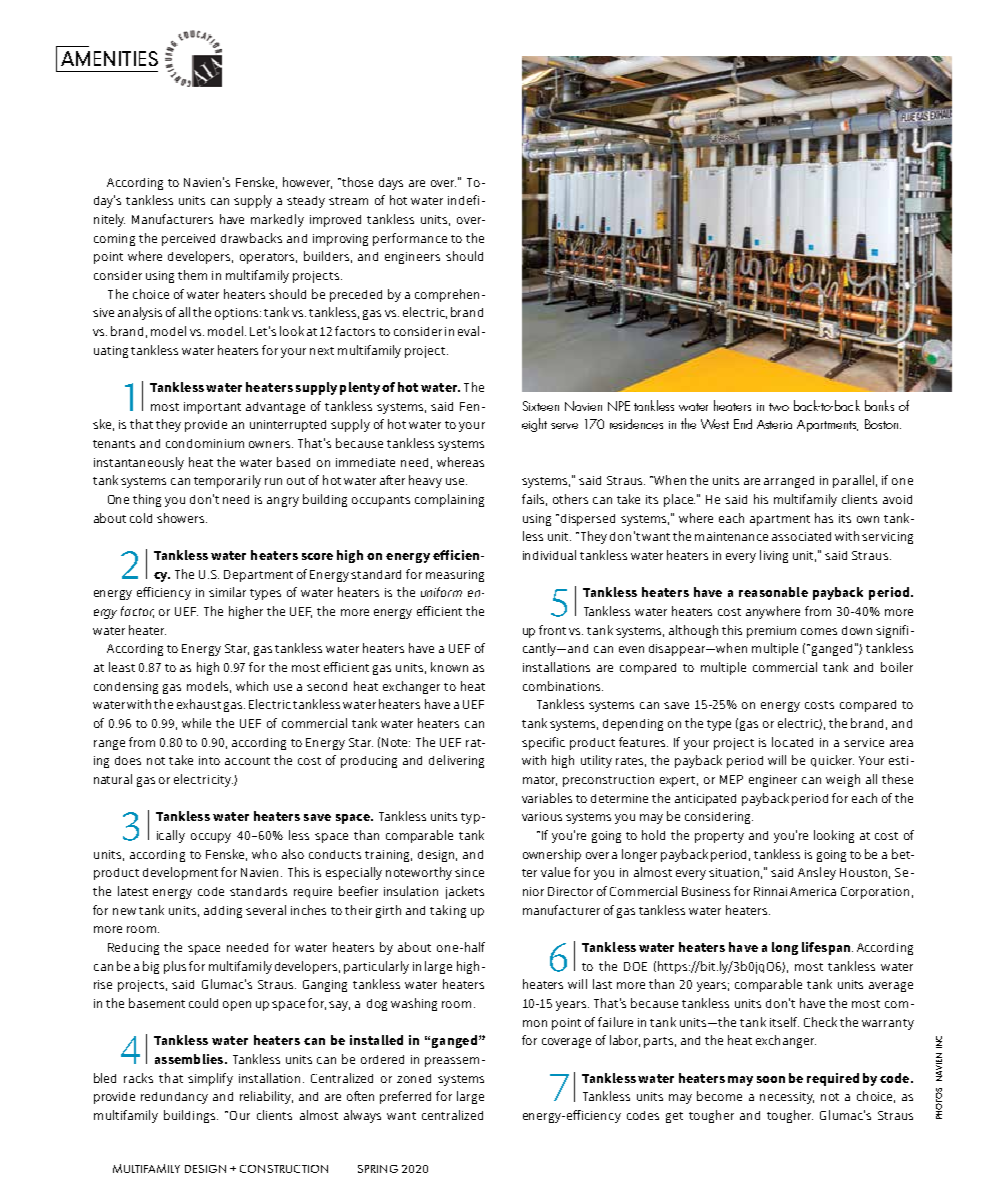 This page has height=1204, width=1007. Describe the element at coordinates (547, 798) in the page. I see `variables` at that location.
